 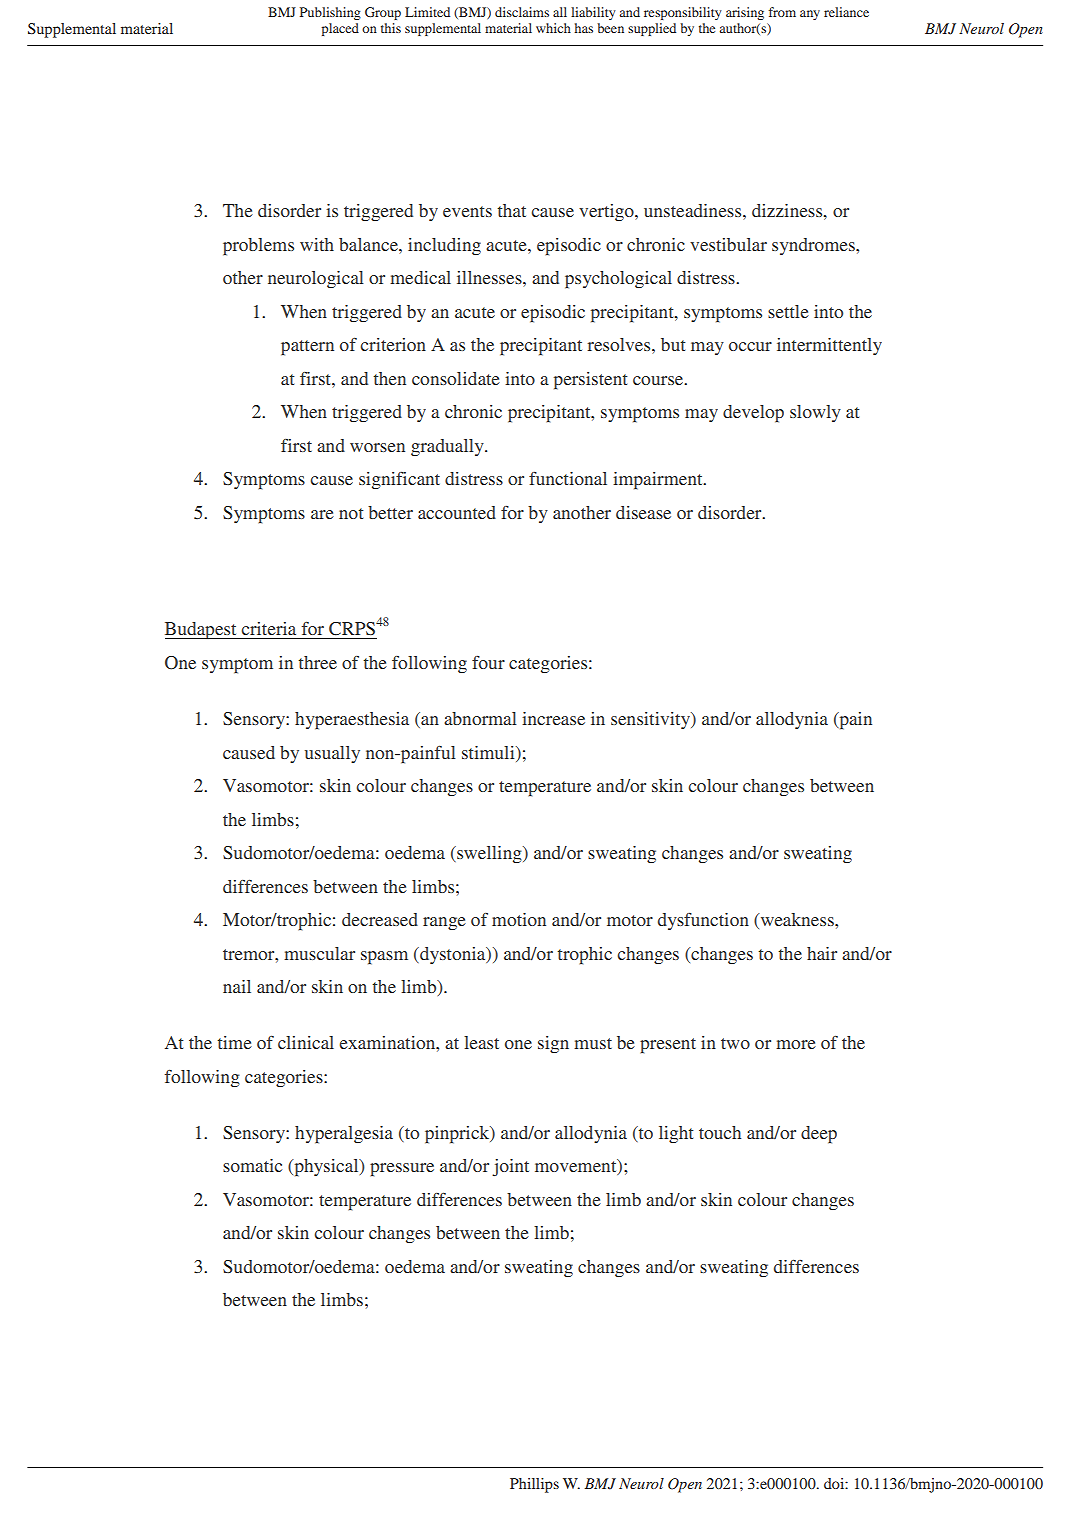 What do you see at coordinates (590, 381) in the image?
I see `persistent` at bounding box center [590, 381].
